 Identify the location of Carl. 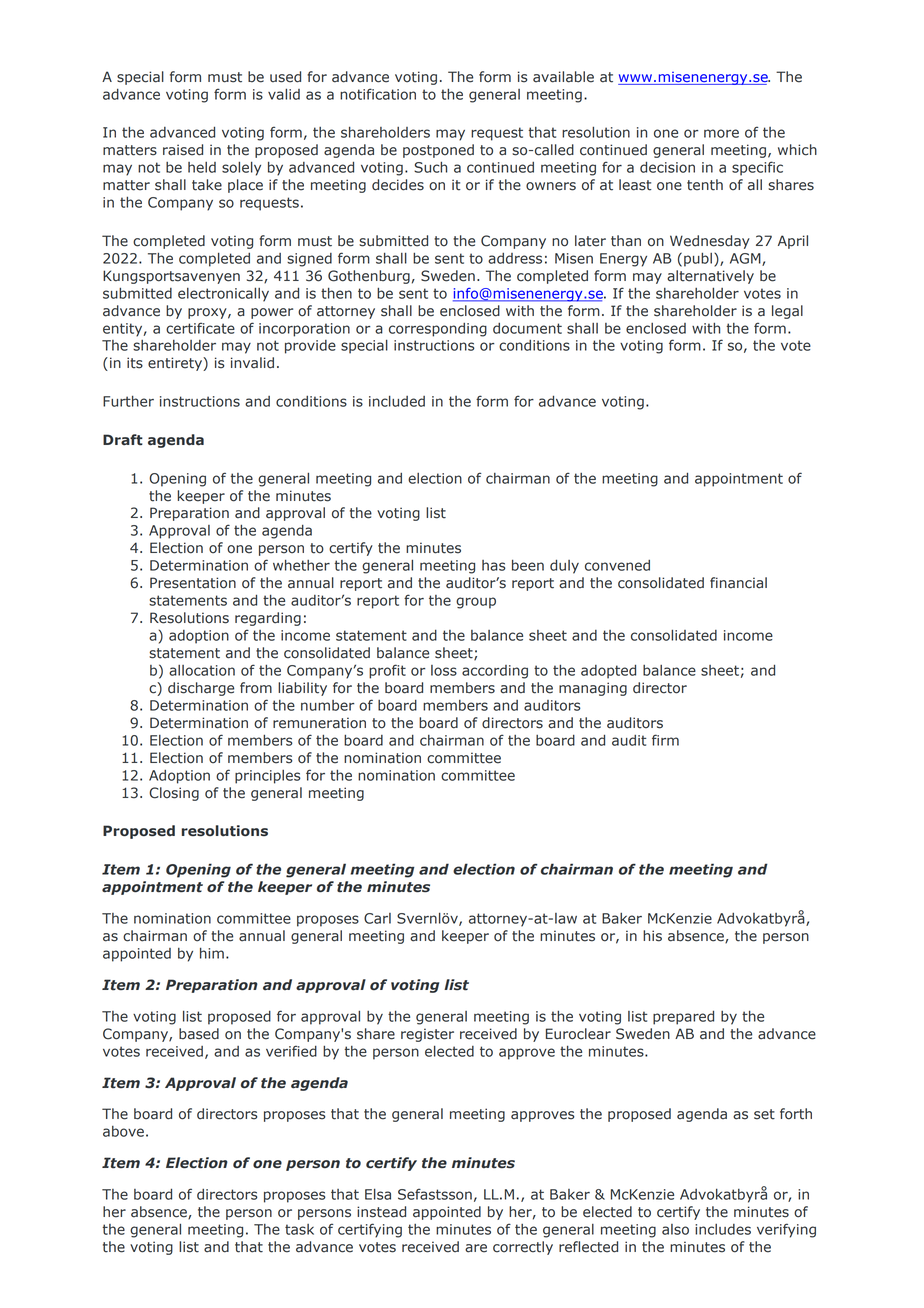
(377, 918).
